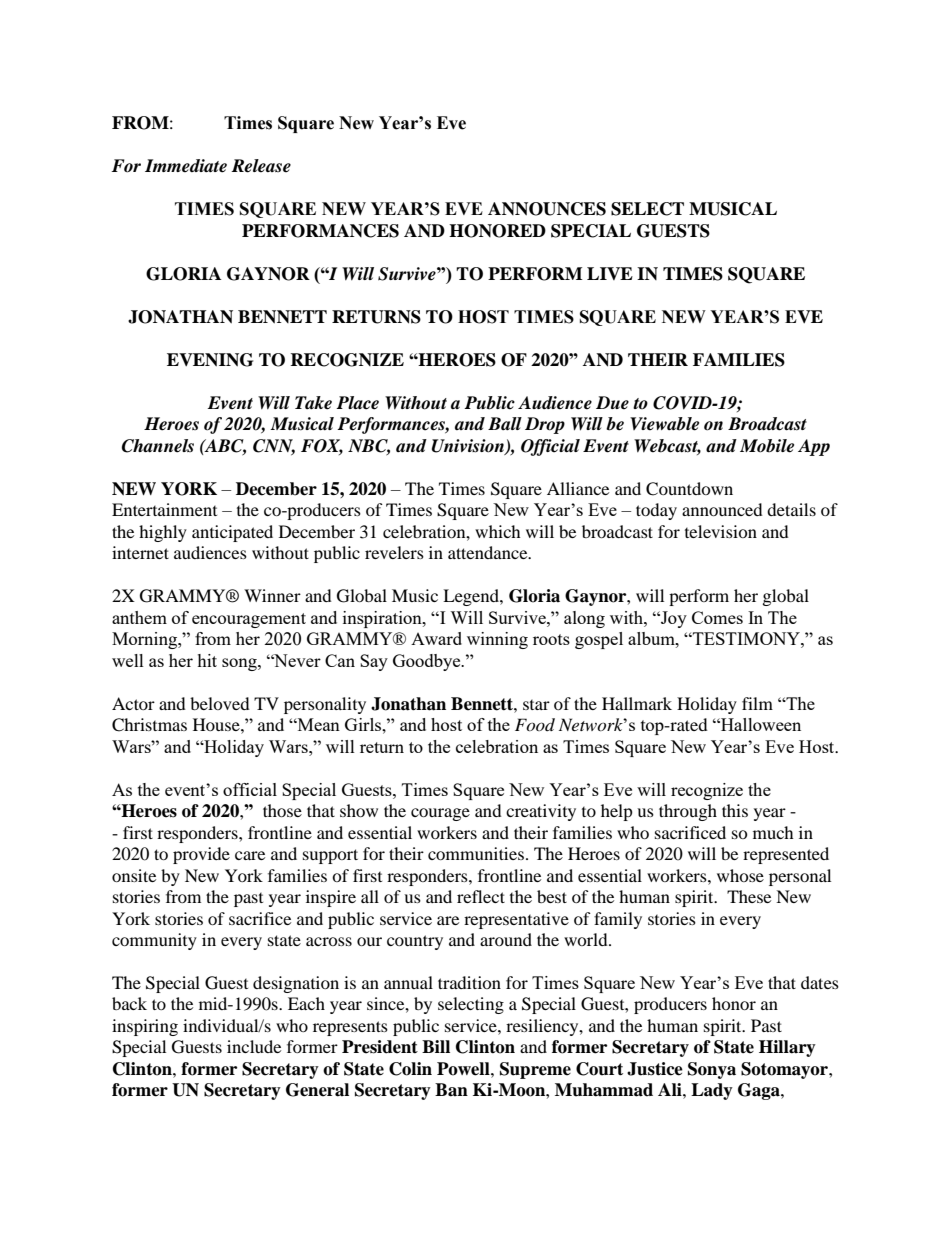 The height and width of the screenshot is (1233, 952). Describe the element at coordinates (497, 640) in the screenshot. I see `winning` at that location.
